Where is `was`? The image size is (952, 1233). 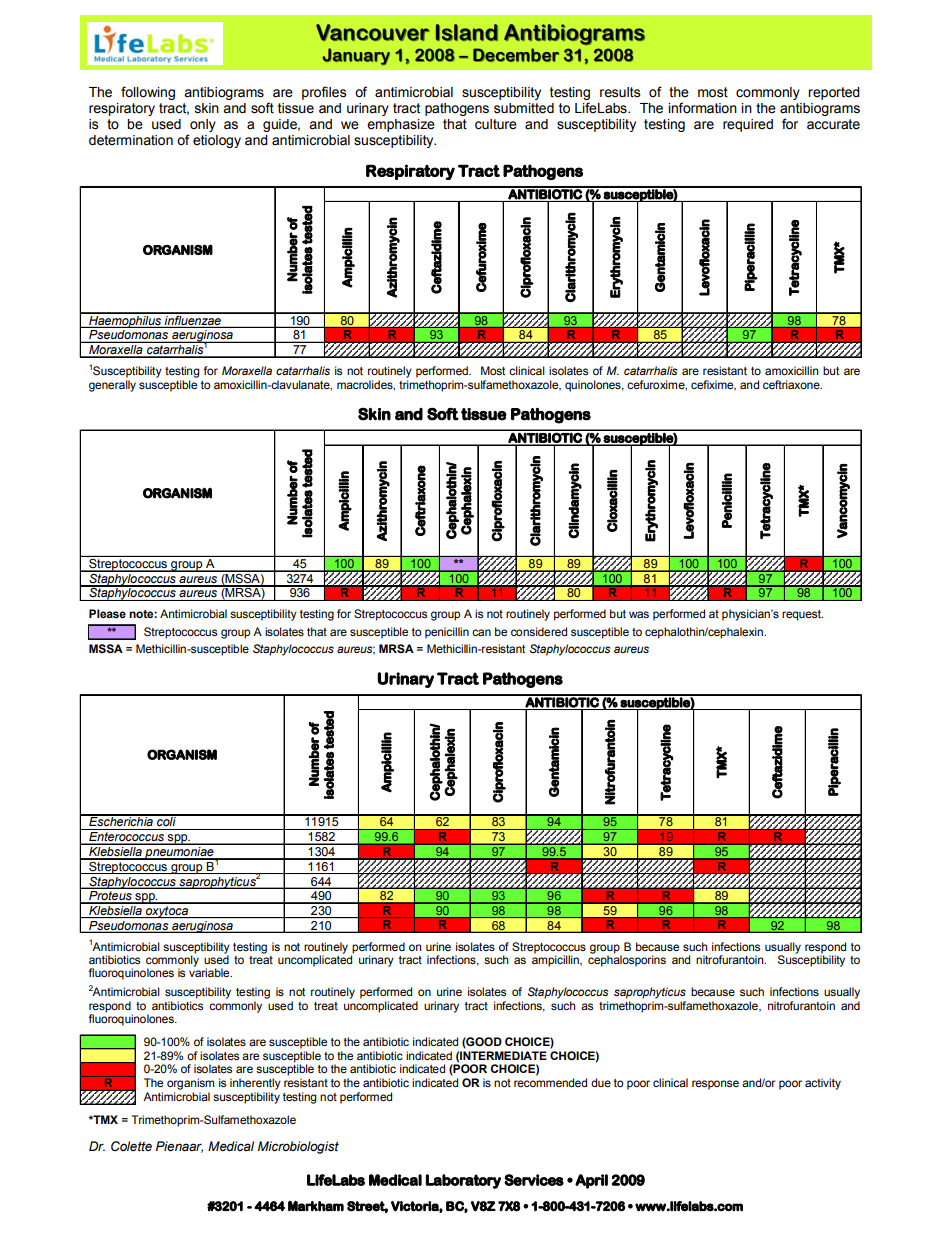
was is located at coordinates (639, 614).
